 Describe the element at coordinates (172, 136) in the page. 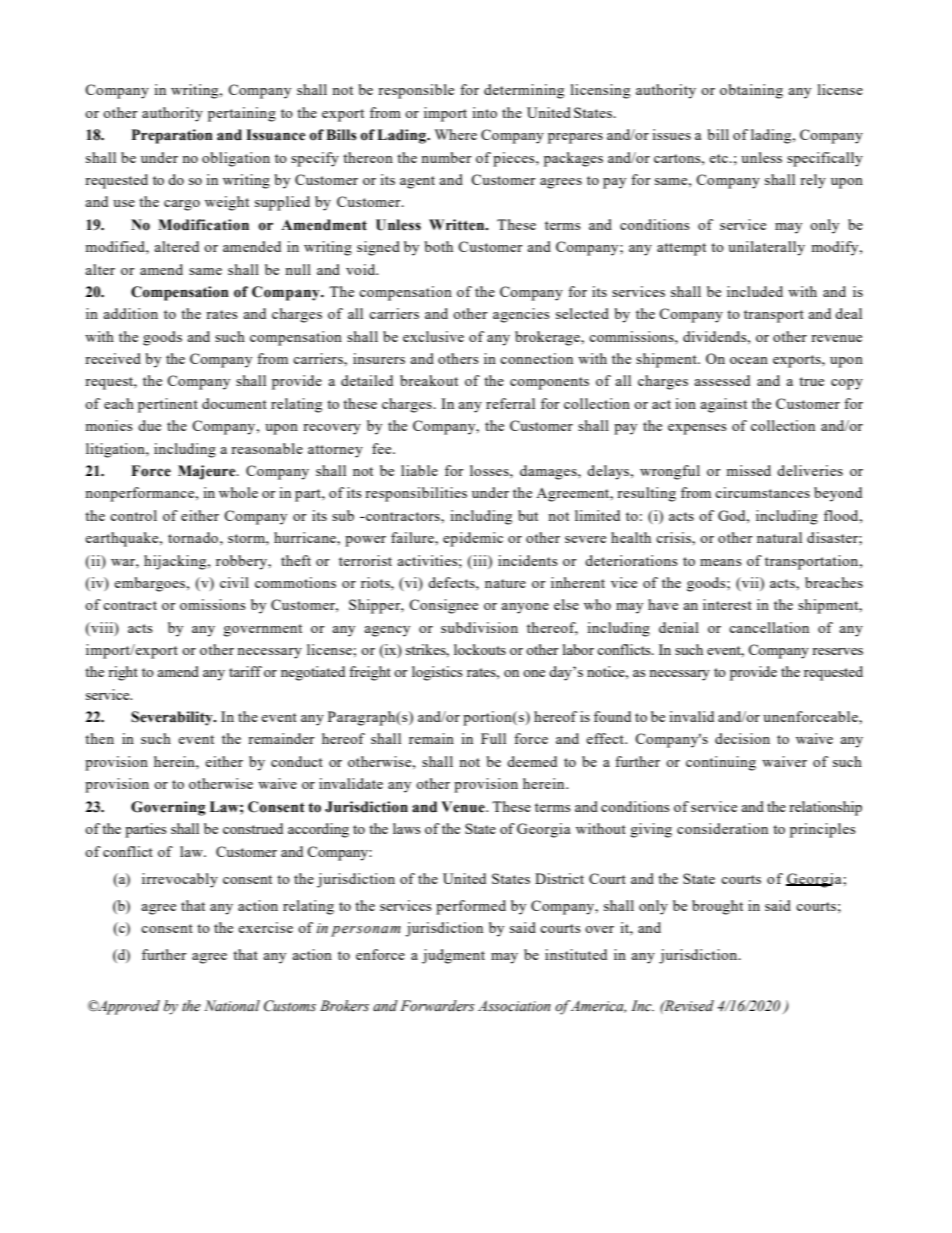

I see `Preparation` at that location.
